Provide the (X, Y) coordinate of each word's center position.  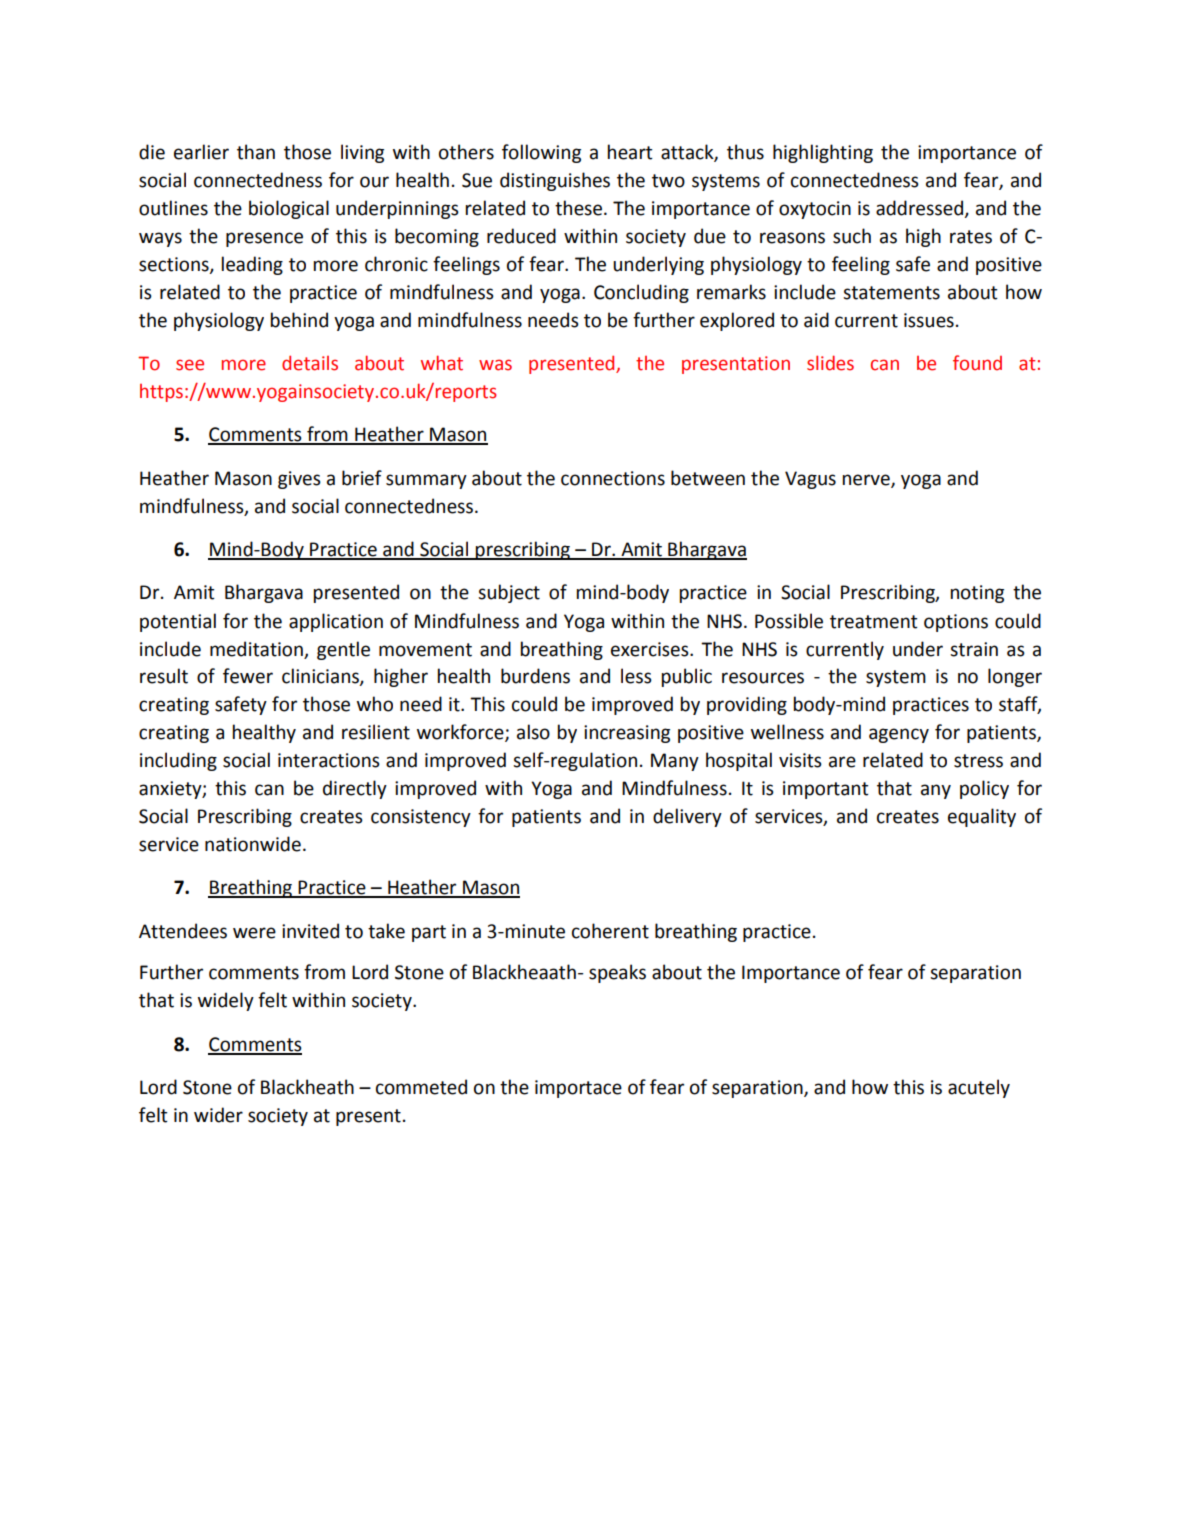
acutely (979, 1088)
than (256, 152)
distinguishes (555, 181)
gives (299, 480)
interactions (329, 760)
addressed (921, 209)
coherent (610, 931)
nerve (867, 480)
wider (218, 1115)
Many (675, 762)
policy (984, 789)
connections (613, 478)
